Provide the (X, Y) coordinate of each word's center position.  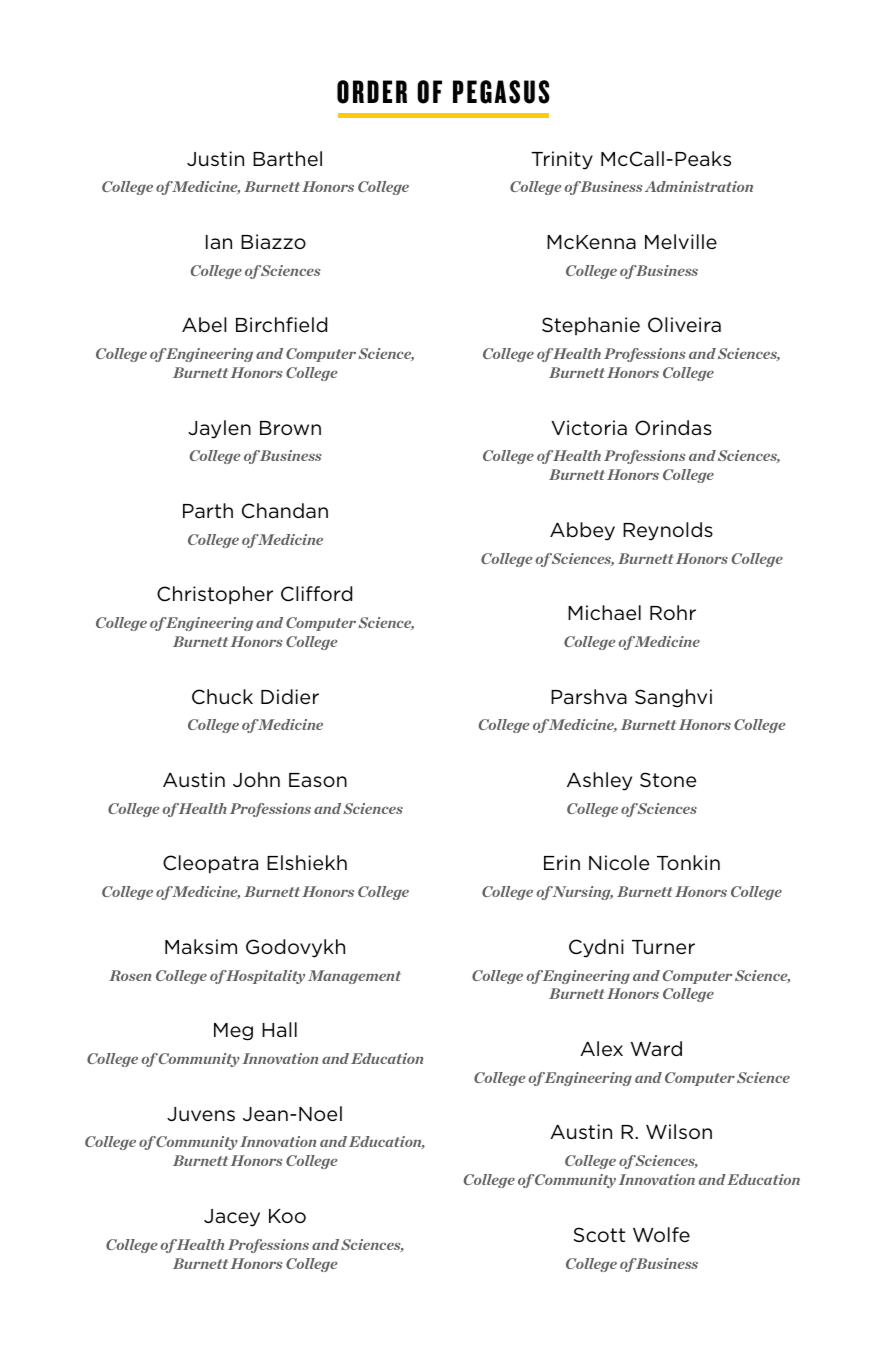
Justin (215, 158)
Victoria (589, 428)
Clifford (316, 594)
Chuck (222, 697)
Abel (204, 324)
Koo (287, 1216)
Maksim (201, 946)
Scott (599, 1234)
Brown (290, 428)
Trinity (562, 160)
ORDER (372, 92)
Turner (663, 947)
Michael (604, 613)
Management (354, 977)
